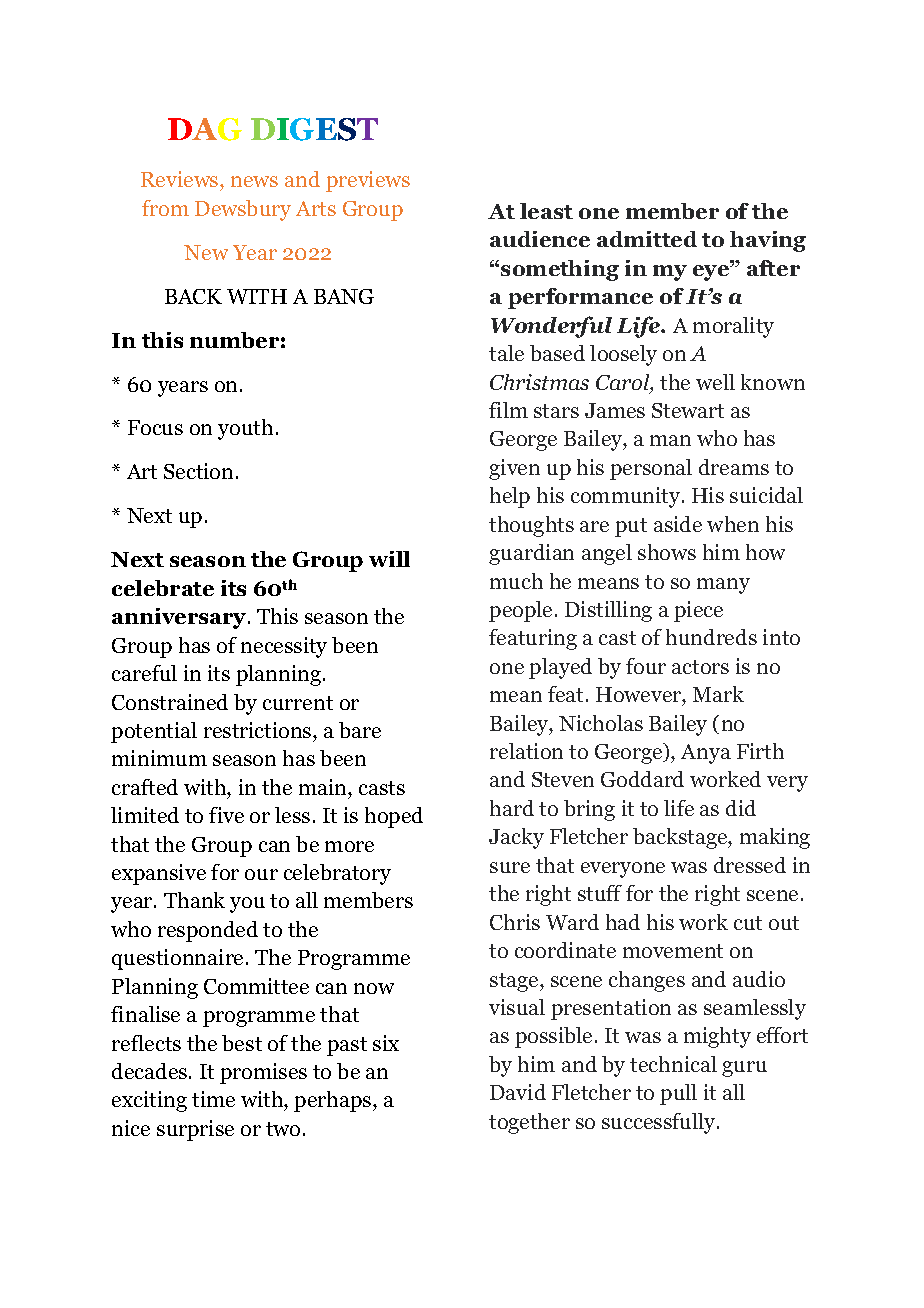 This image has width=924, height=1308. Describe the element at coordinates (213, 1099) in the image. I see `time` at that location.
